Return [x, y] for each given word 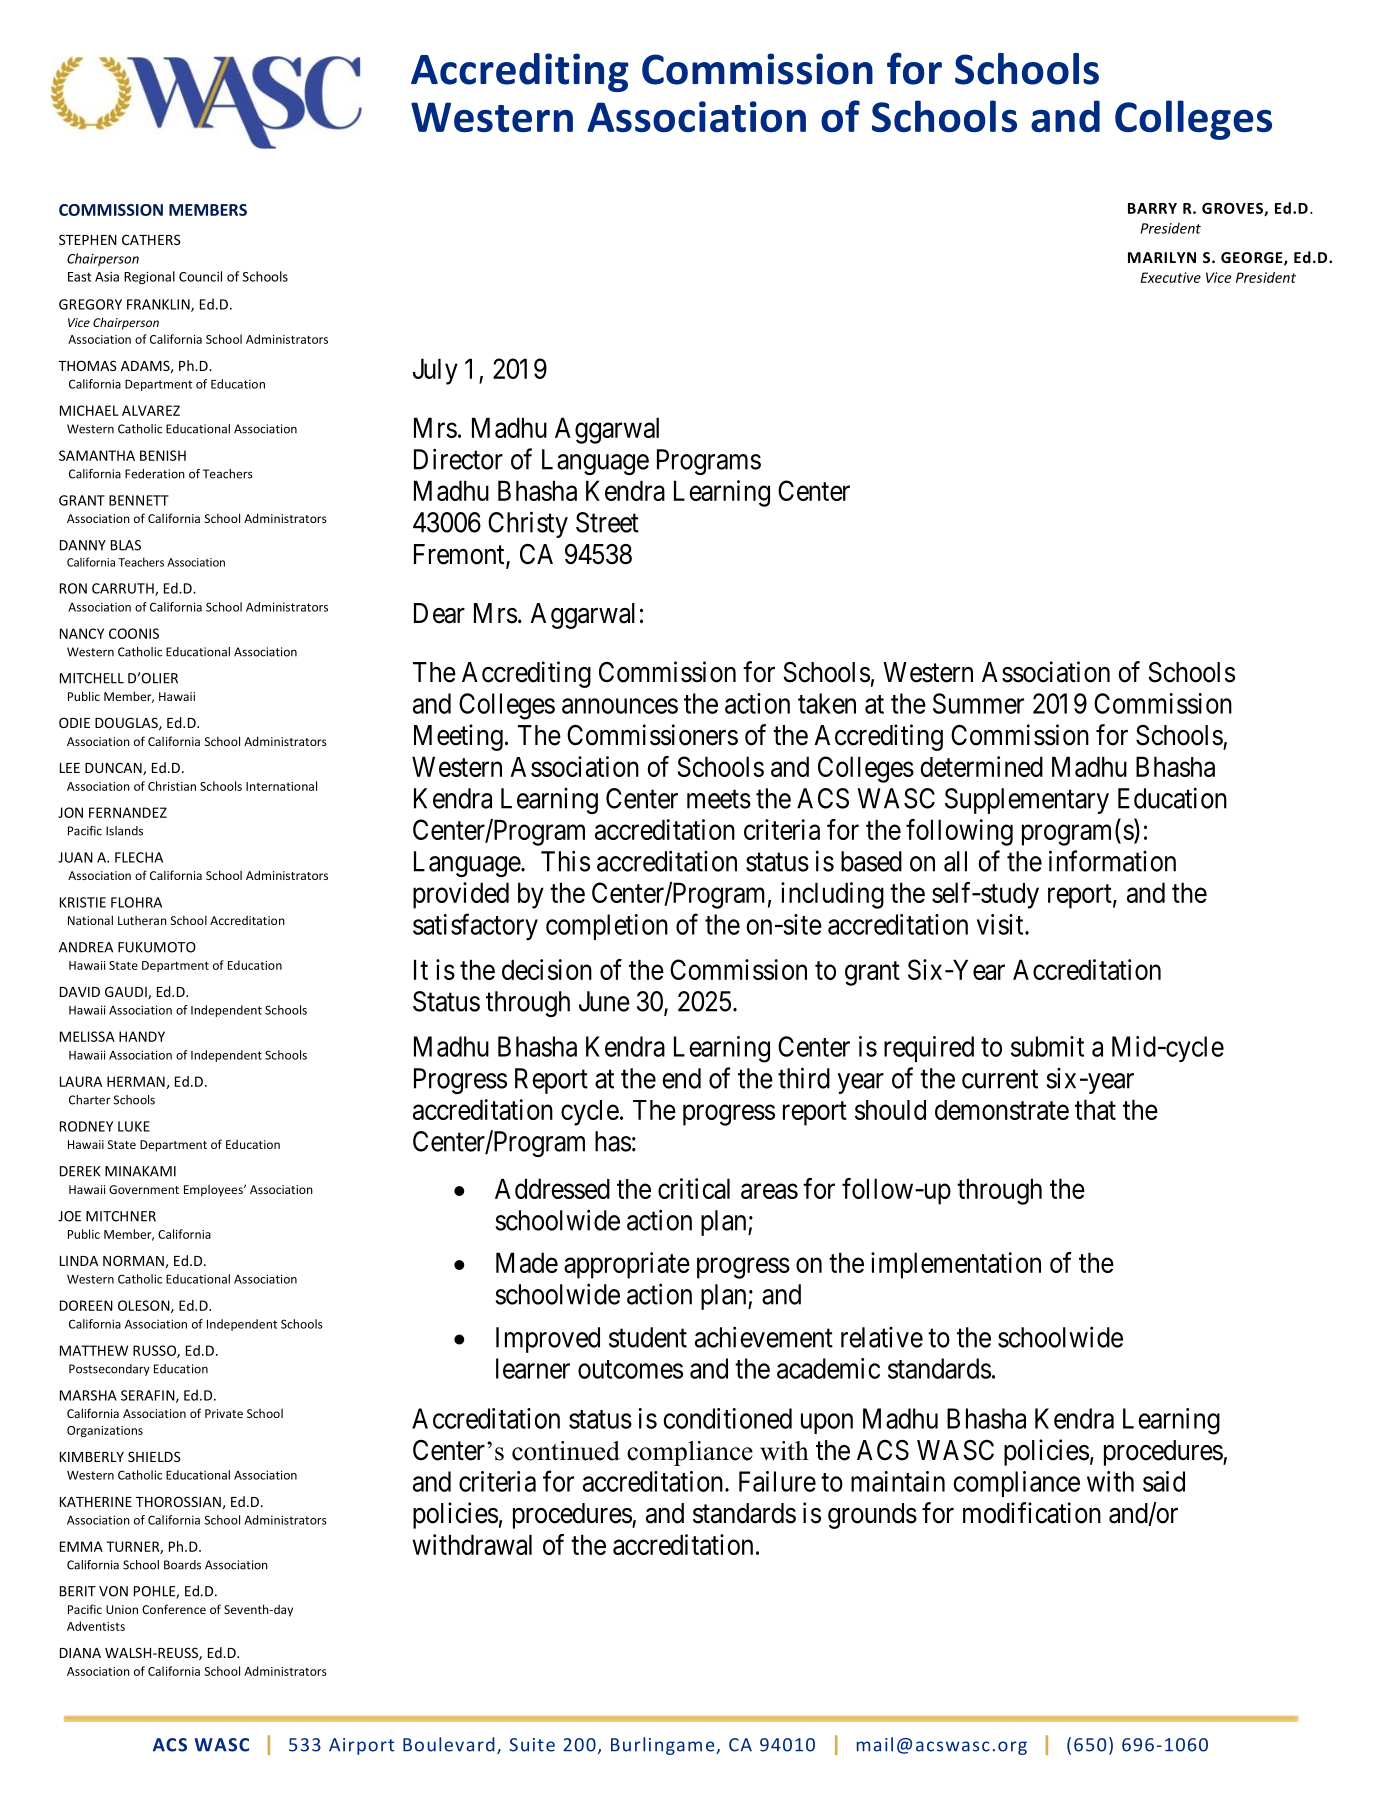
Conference [174, 1609]
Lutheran [142, 920]
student [648, 1337]
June [604, 1001]
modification [1032, 1513]
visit [1001, 924]
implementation [956, 1265]
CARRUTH [124, 589]
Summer [978, 703]
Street [607, 522]
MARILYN [1162, 257]
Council [200, 276]
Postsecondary [109, 1370]
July [435, 371]
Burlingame [664, 1746]
